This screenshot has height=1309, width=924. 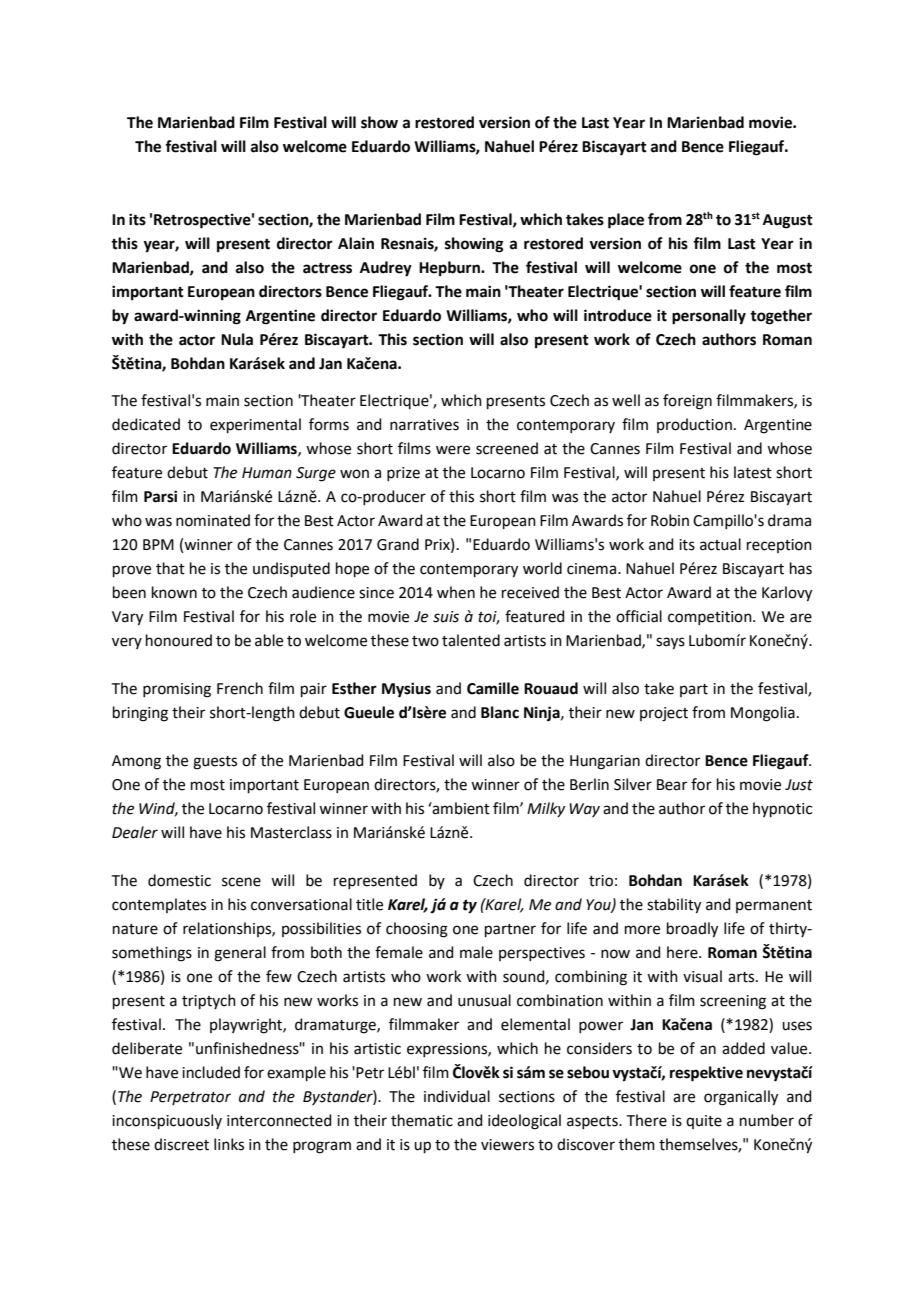 I want to click on quite, so click(x=704, y=1122).
